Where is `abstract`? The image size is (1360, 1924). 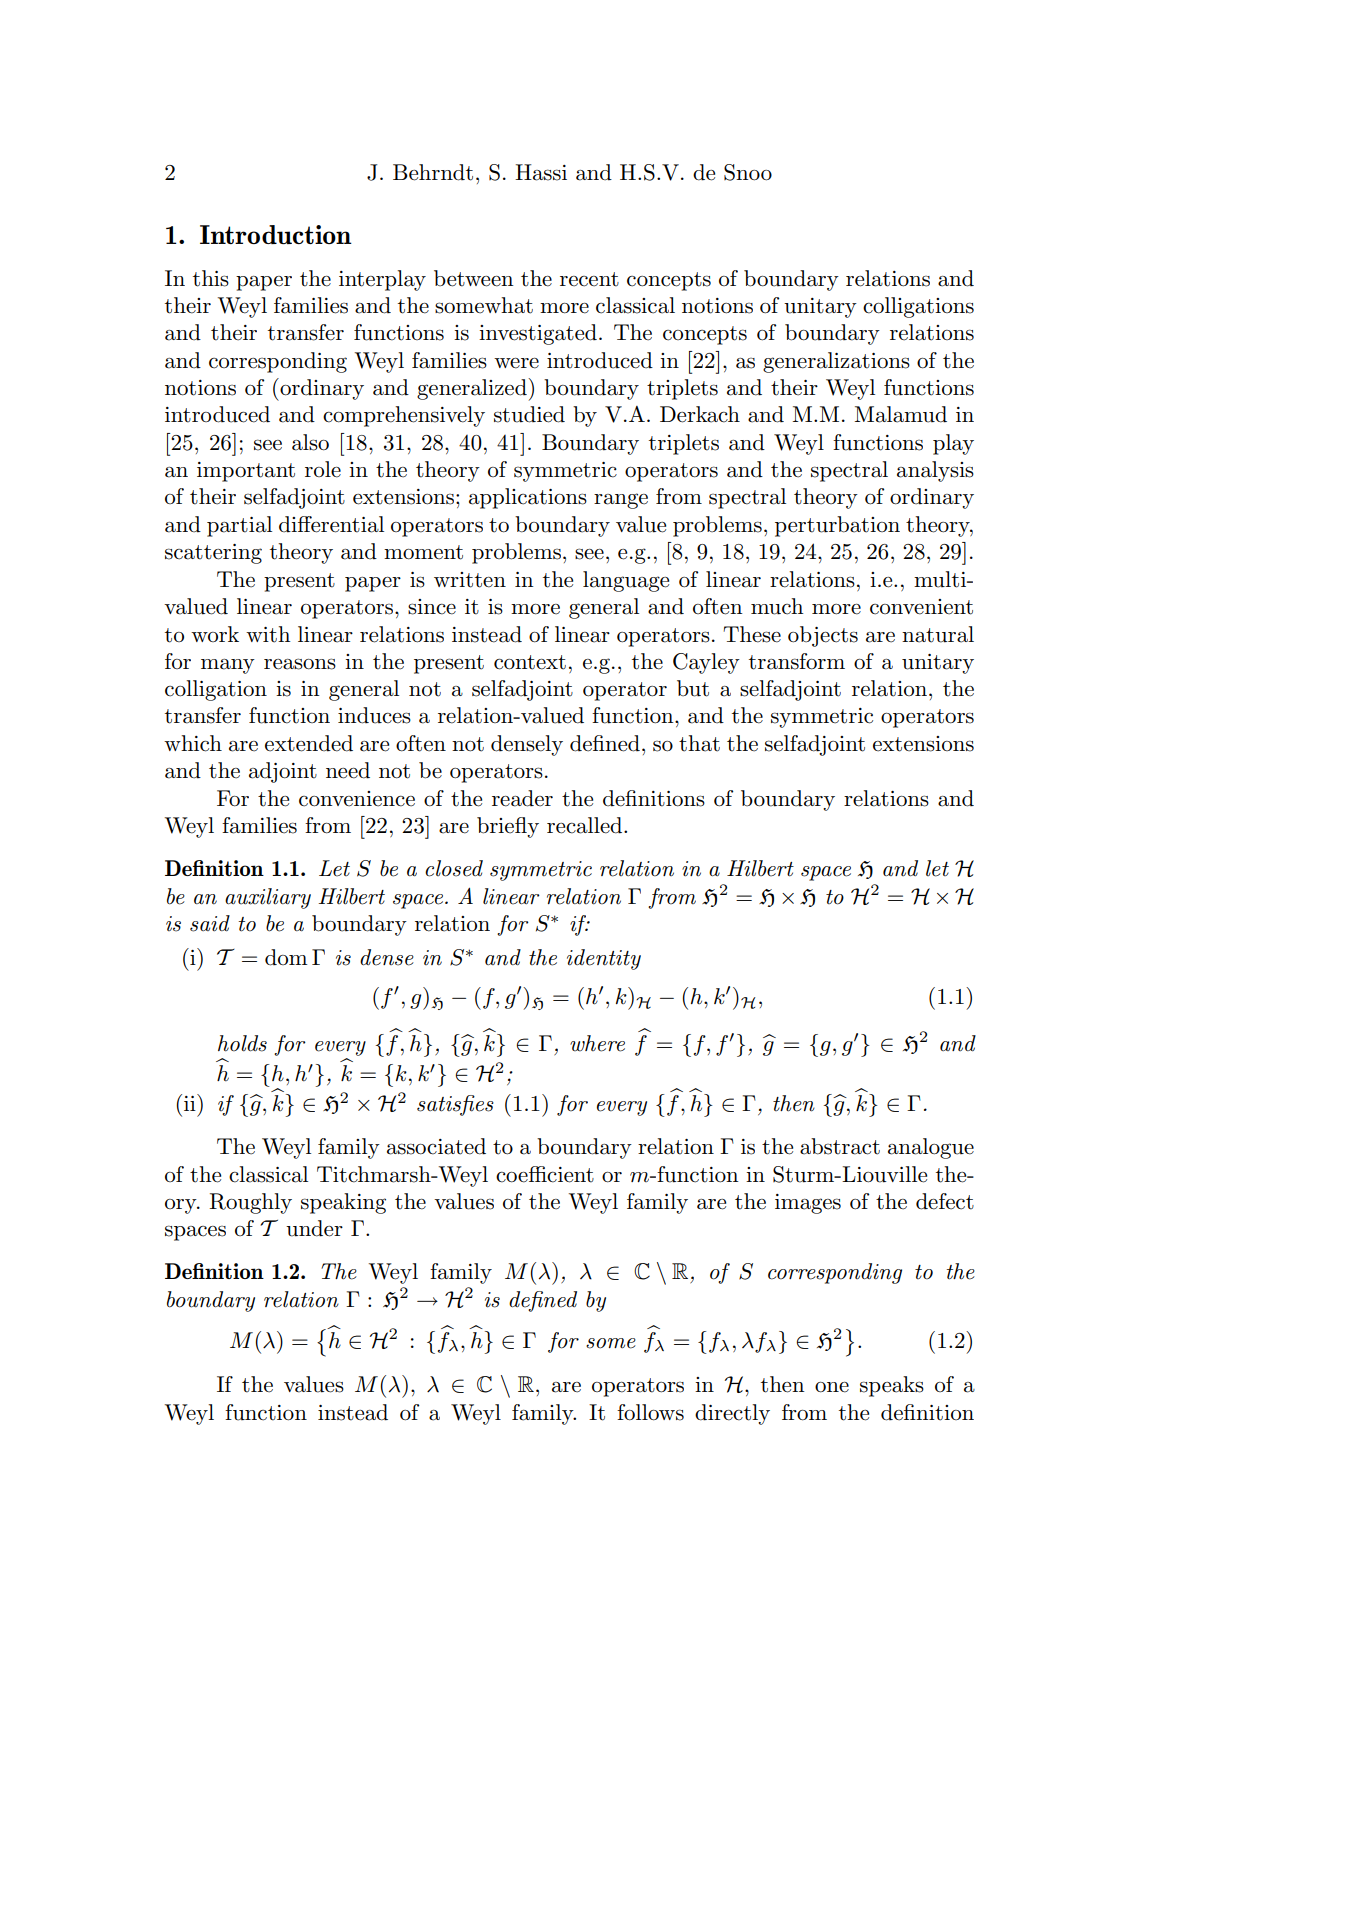
abstract is located at coordinates (840, 1146).
